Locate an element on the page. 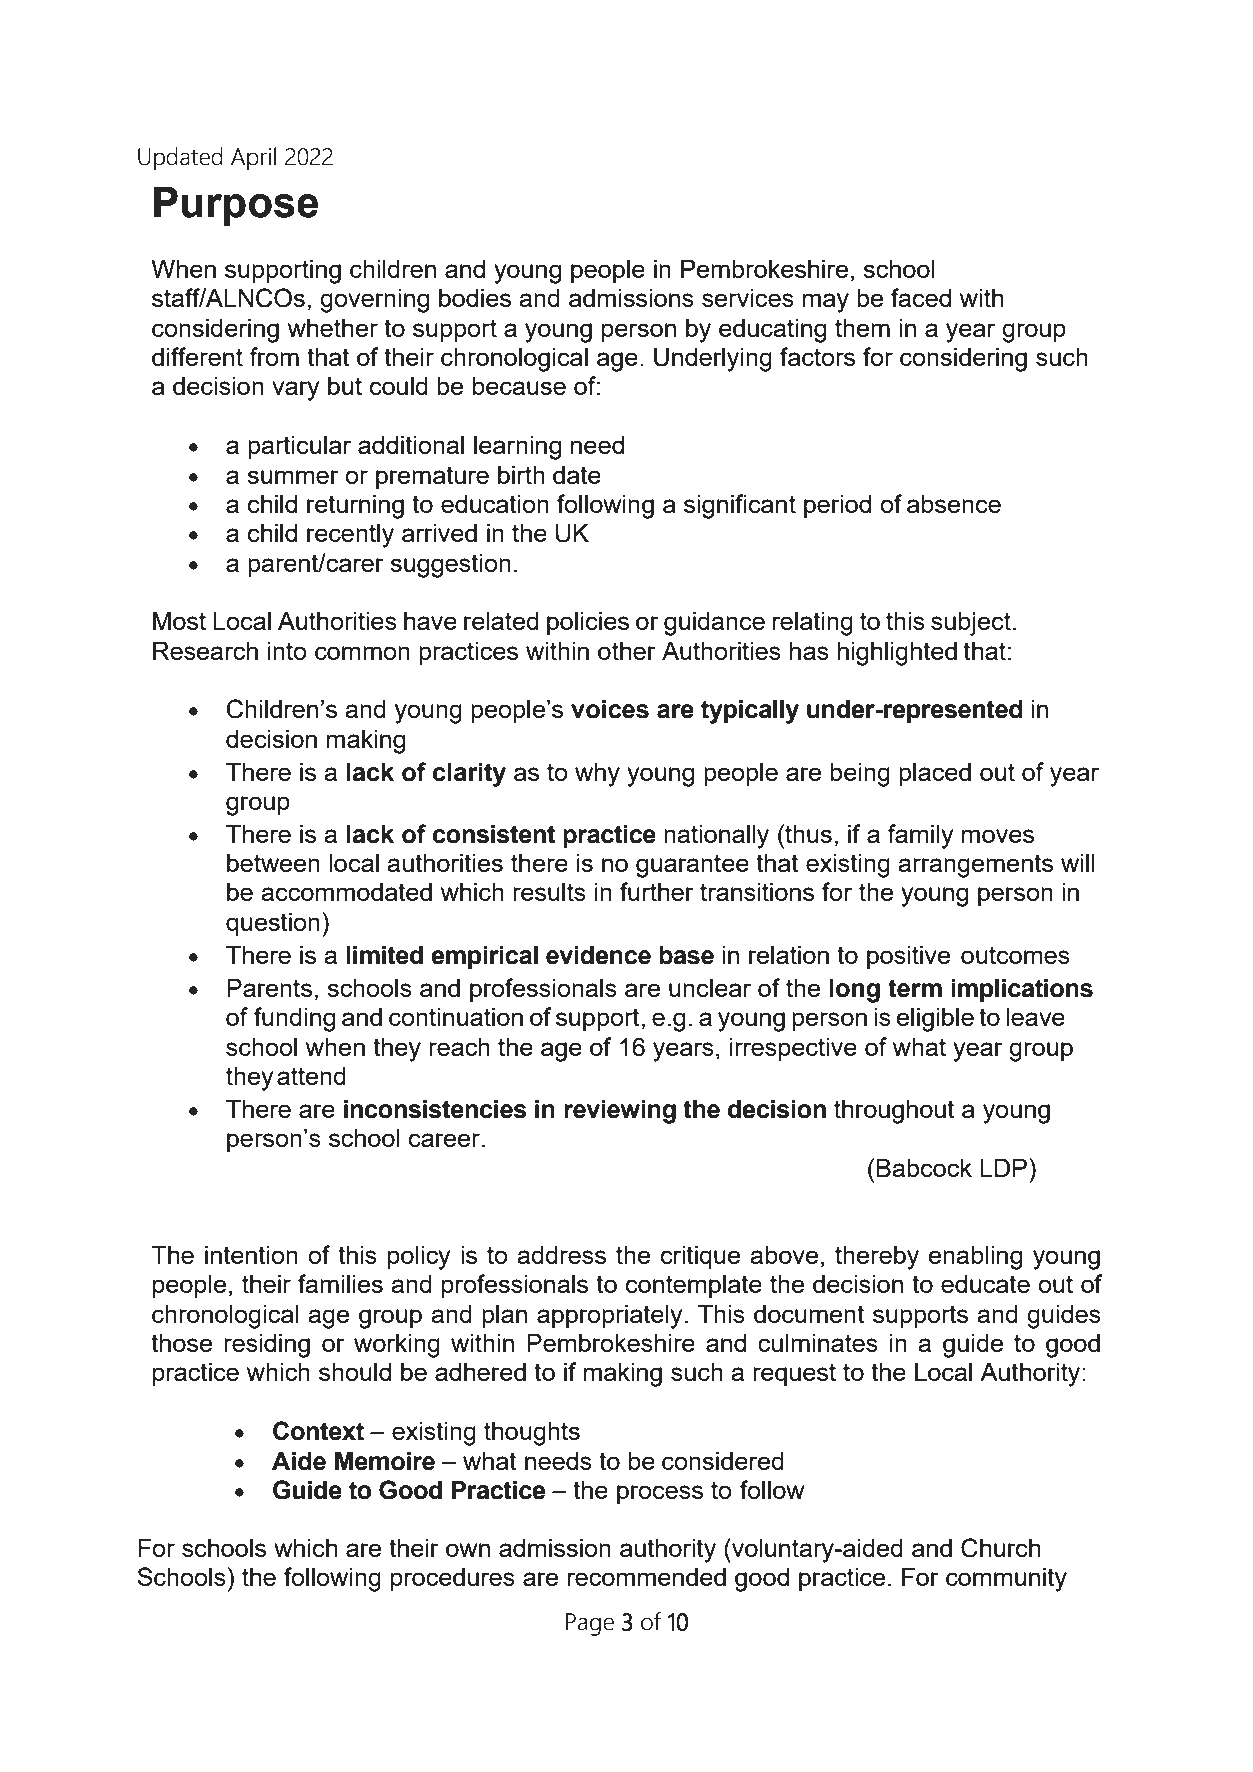 Image resolution: width=1253 pixels, height=1772 pixels. recommended is located at coordinates (647, 1577).
